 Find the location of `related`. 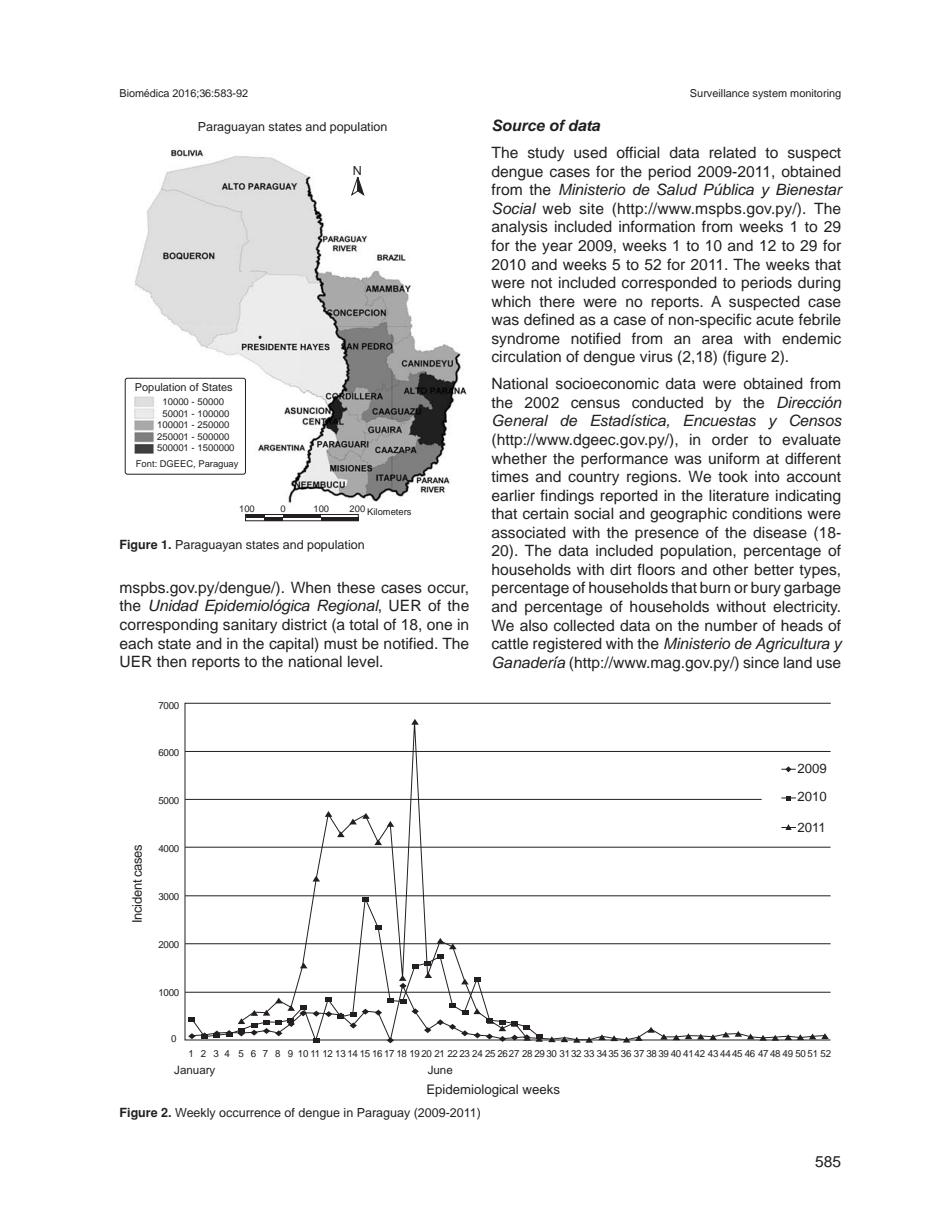

related is located at coordinates (732, 152).
